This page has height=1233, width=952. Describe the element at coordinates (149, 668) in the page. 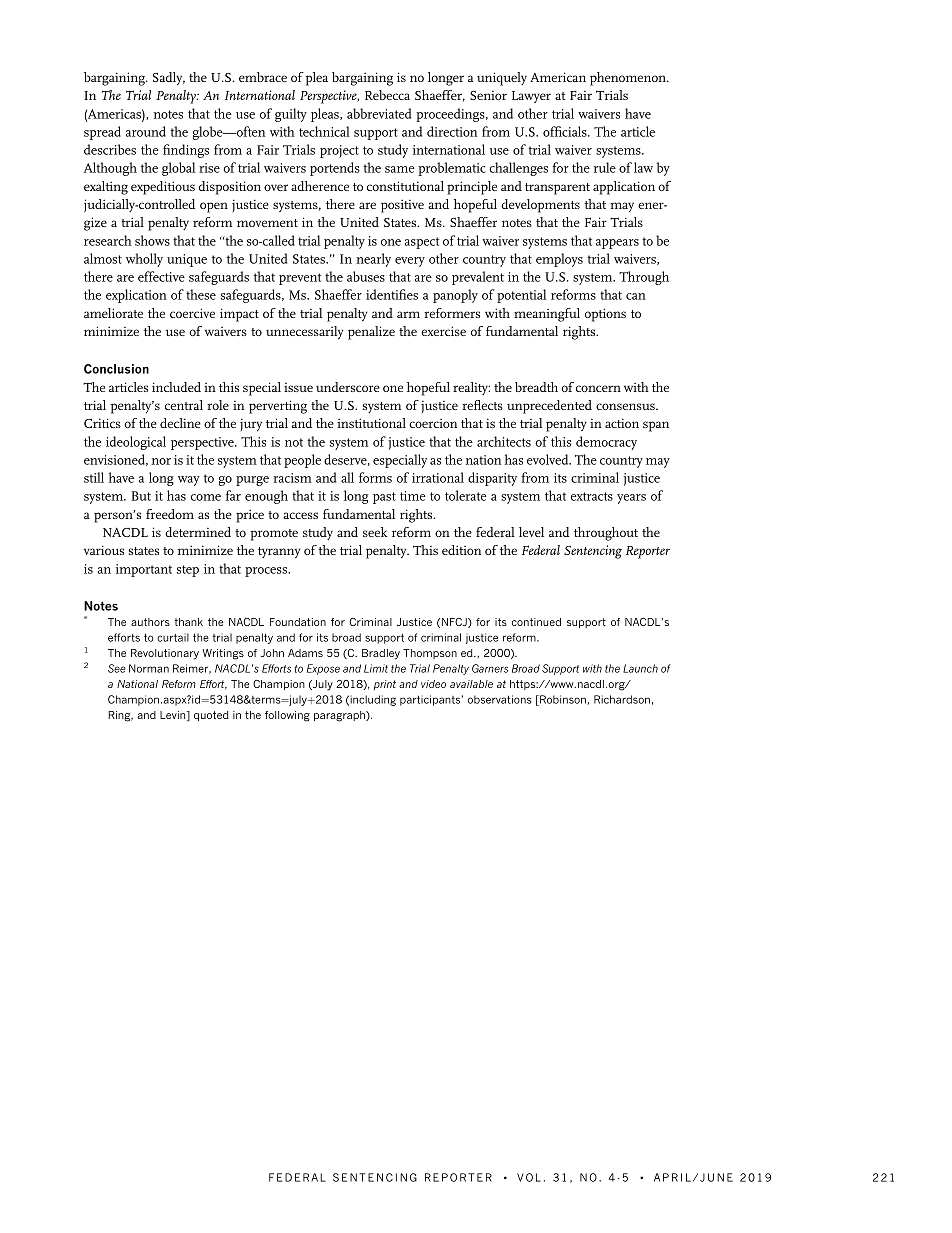

I see `Norman` at that location.
